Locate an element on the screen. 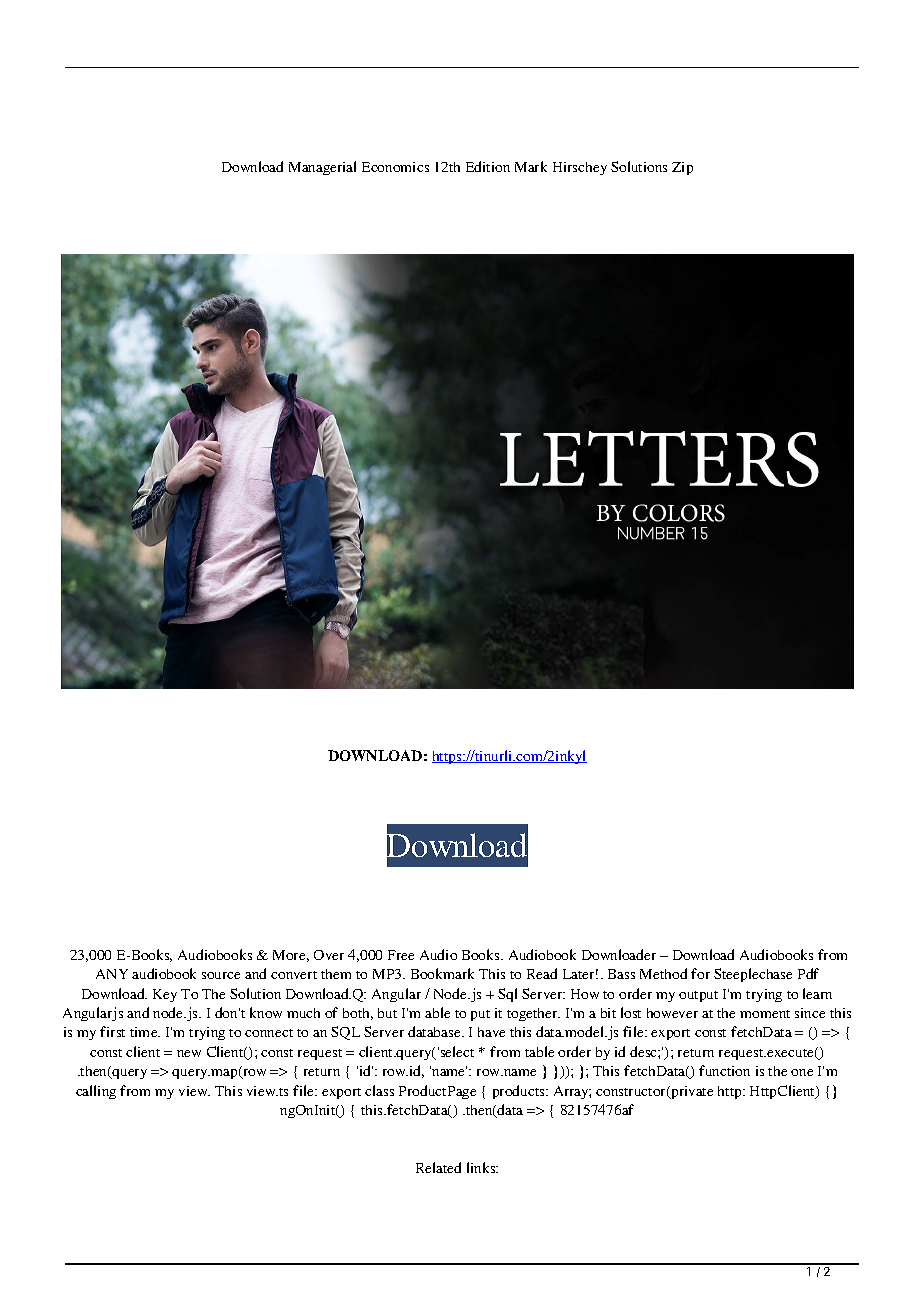 This screenshot has height=1308, width=924. Over is located at coordinates (329, 955).
